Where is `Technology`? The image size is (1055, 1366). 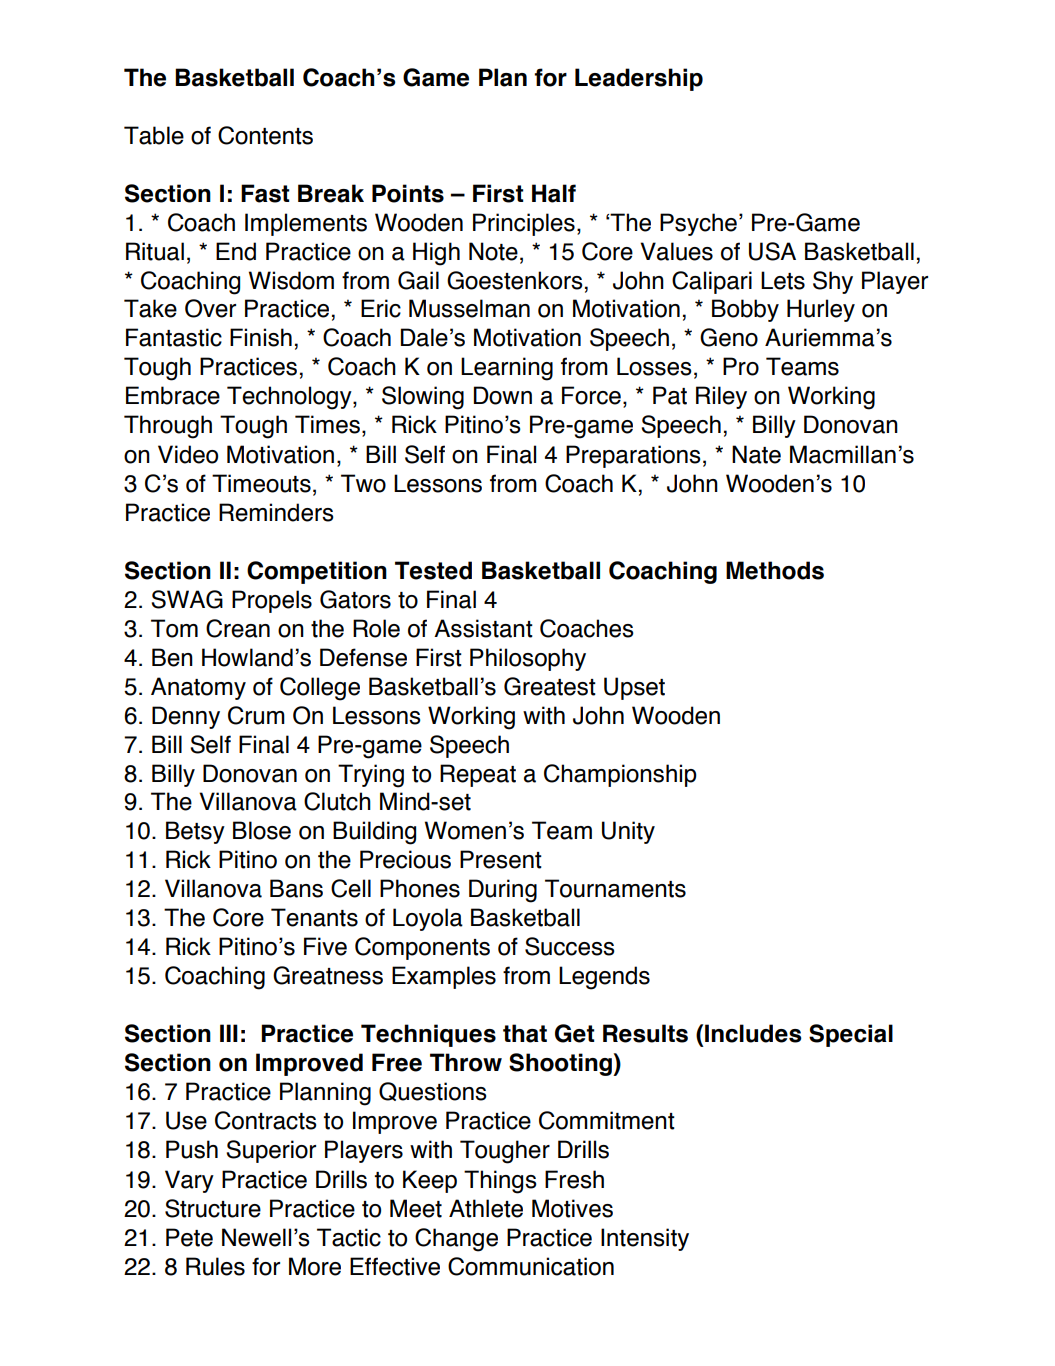 Technology is located at coordinates (290, 398).
